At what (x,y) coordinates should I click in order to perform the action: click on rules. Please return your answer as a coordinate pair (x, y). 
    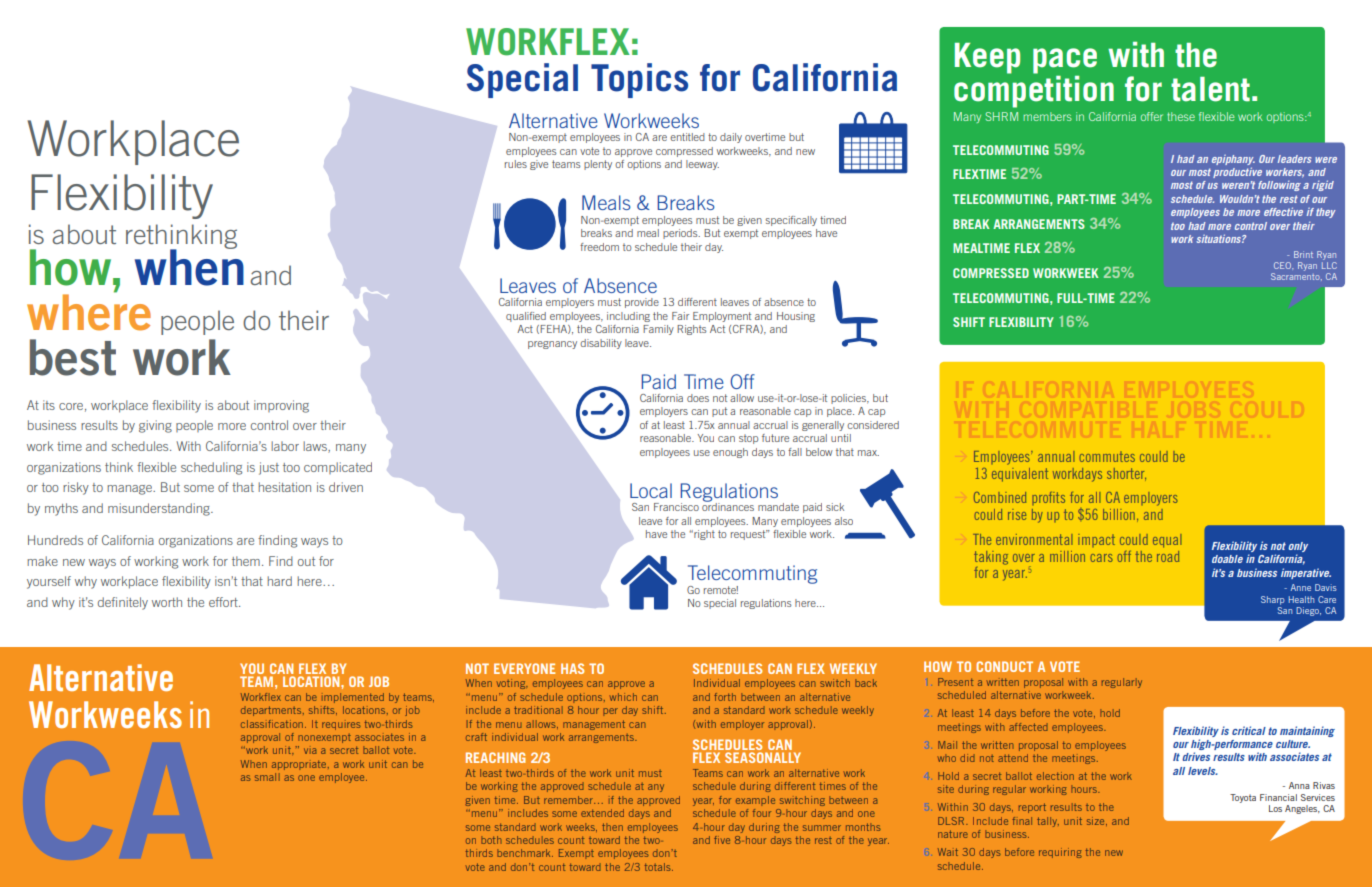
    Looking at the image, I should click on (516, 164).
